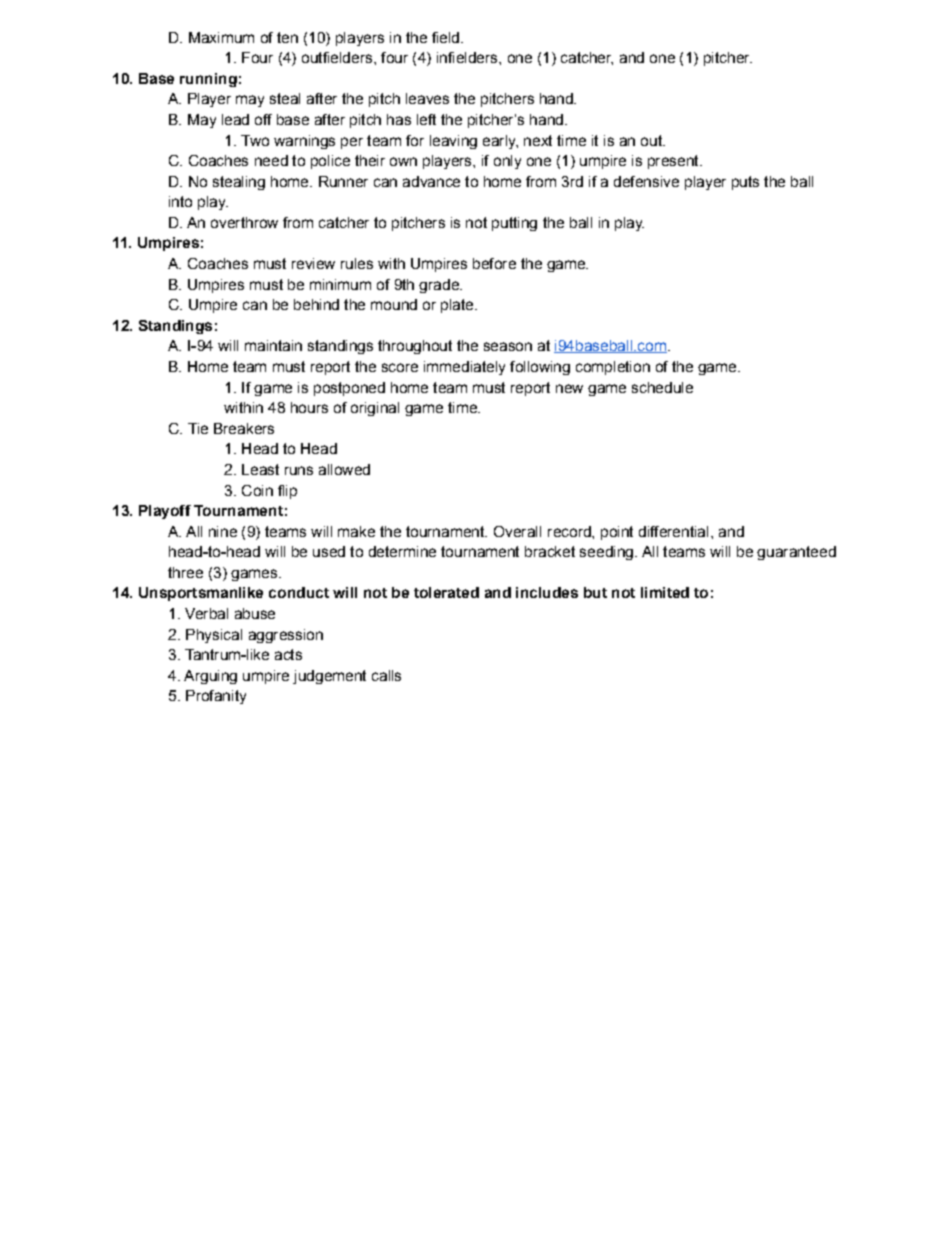 The width and height of the screenshot is (952, 1233). Describe the element at coordinates (210, 677) in the screenshot. I see `Arguing` at that location.
